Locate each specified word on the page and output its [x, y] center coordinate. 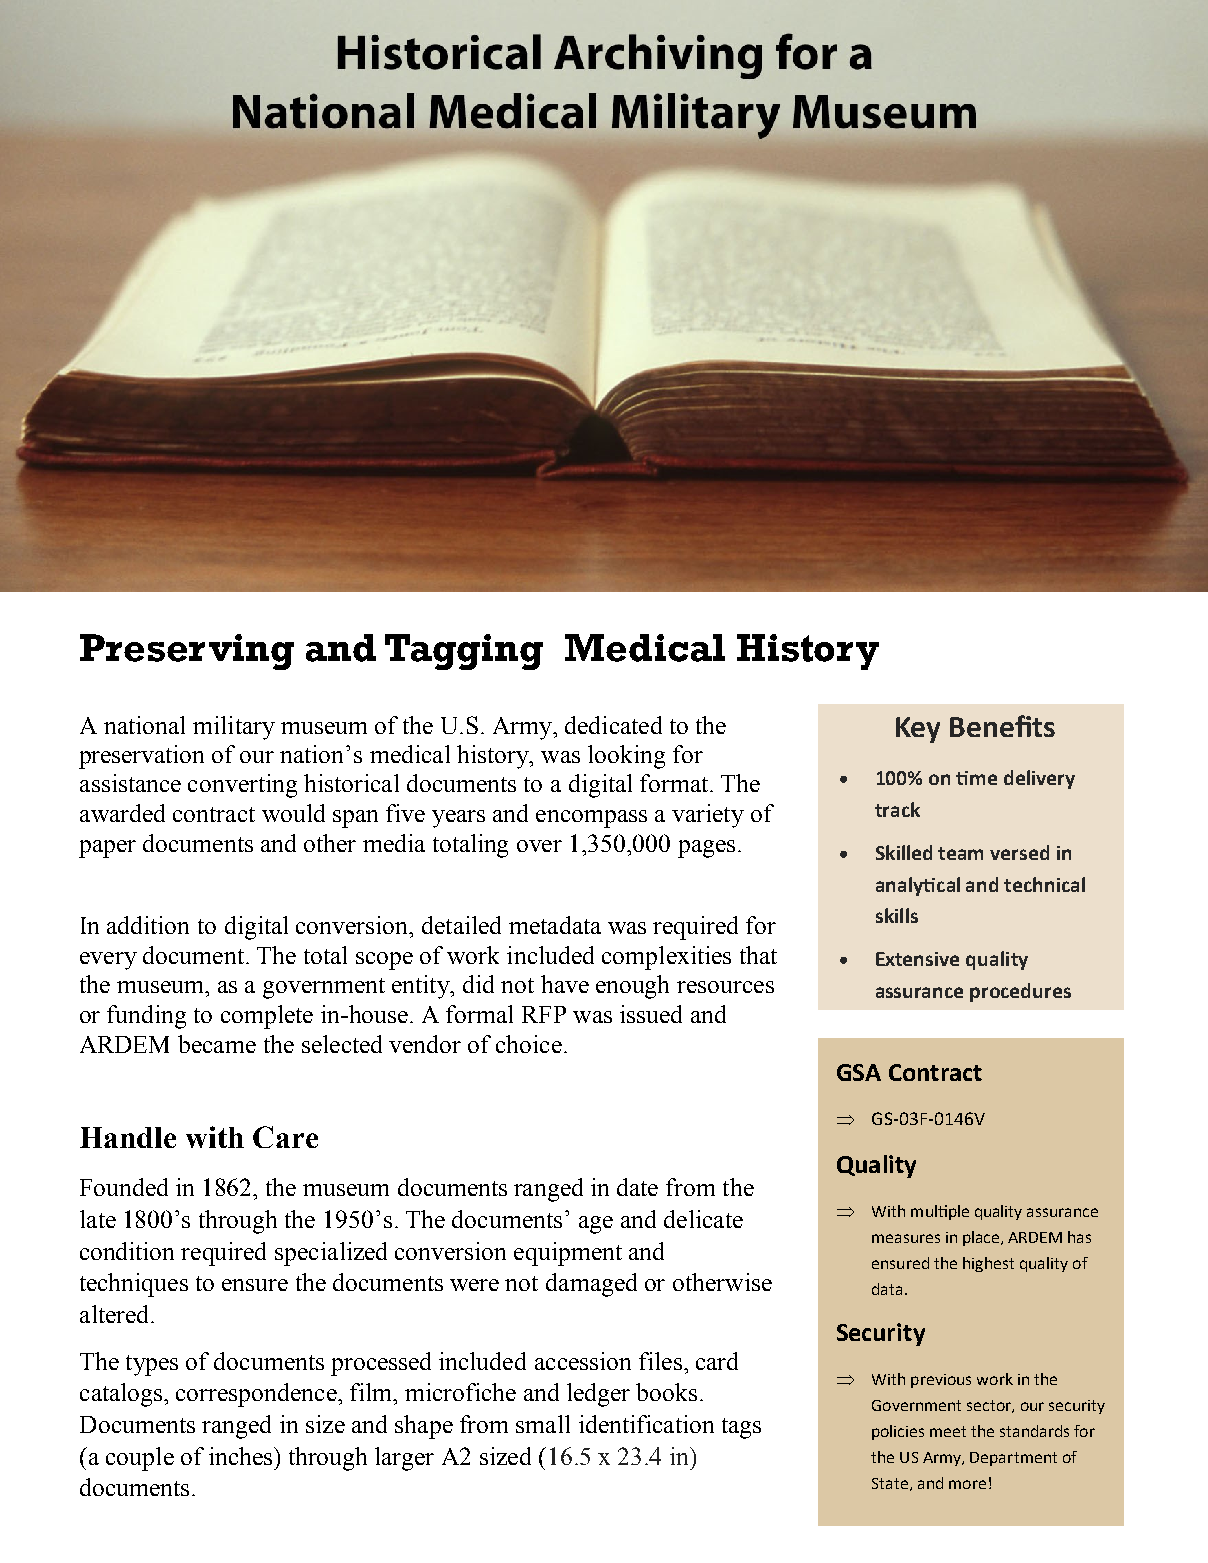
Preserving [187, 652]
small [543, 1424]
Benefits [1002, 726]
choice [529, 1044]
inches [242, 1456]
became [217, 1044]
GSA [859, 1072]
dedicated [613, 725]
